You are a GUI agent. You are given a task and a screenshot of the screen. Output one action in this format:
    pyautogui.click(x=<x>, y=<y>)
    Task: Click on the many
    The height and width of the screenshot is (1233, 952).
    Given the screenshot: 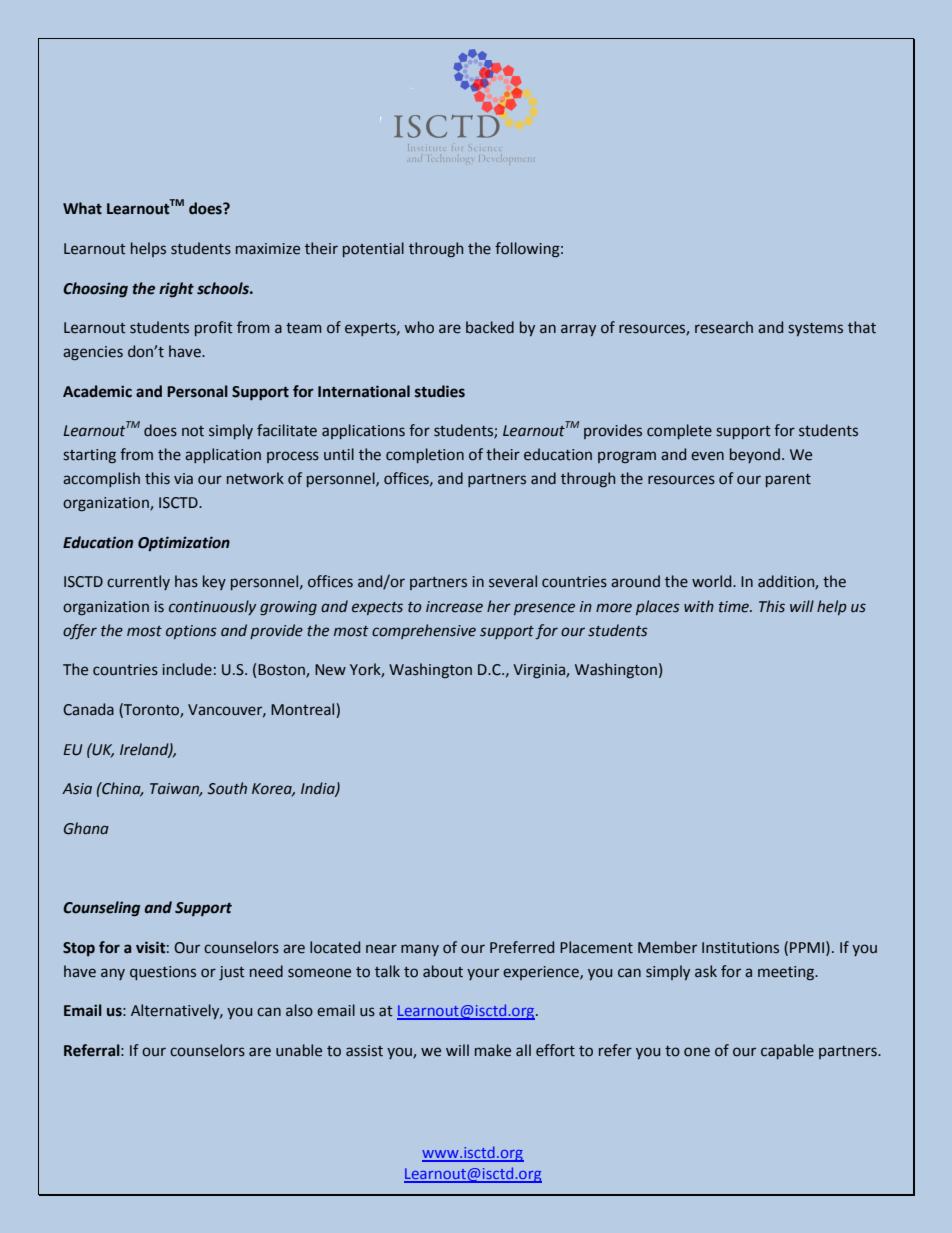 What is the action you would take?
    pyautogui.click(x=420, y=950)
